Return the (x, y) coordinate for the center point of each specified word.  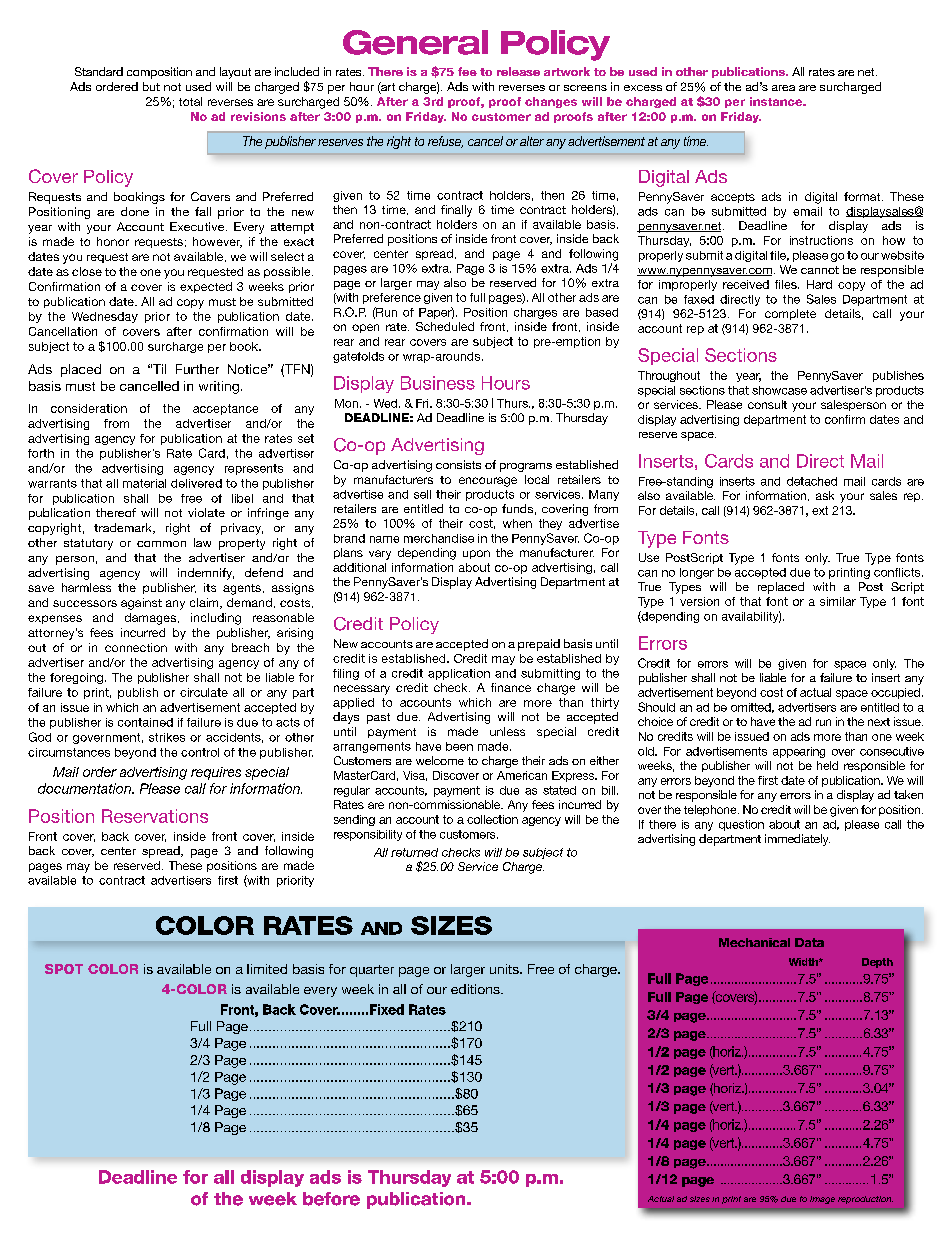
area (783, 88)
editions (476, 989)
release (518, 71)
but (151, 86)
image (822, 1200)
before (331, 1199)
